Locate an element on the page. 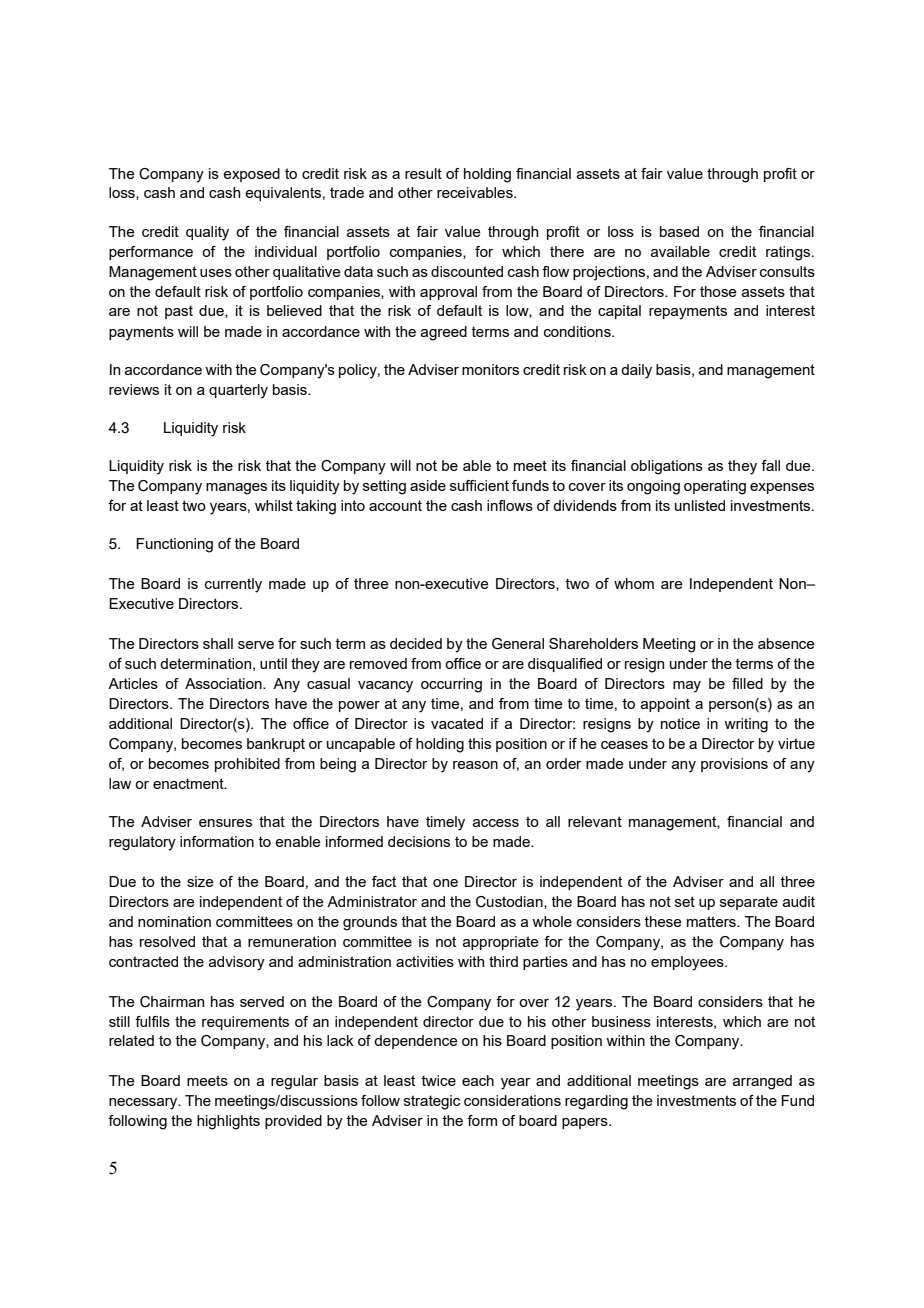 The width and height of the image is (924, 1308). filled is located at coordinates (747, 683).
